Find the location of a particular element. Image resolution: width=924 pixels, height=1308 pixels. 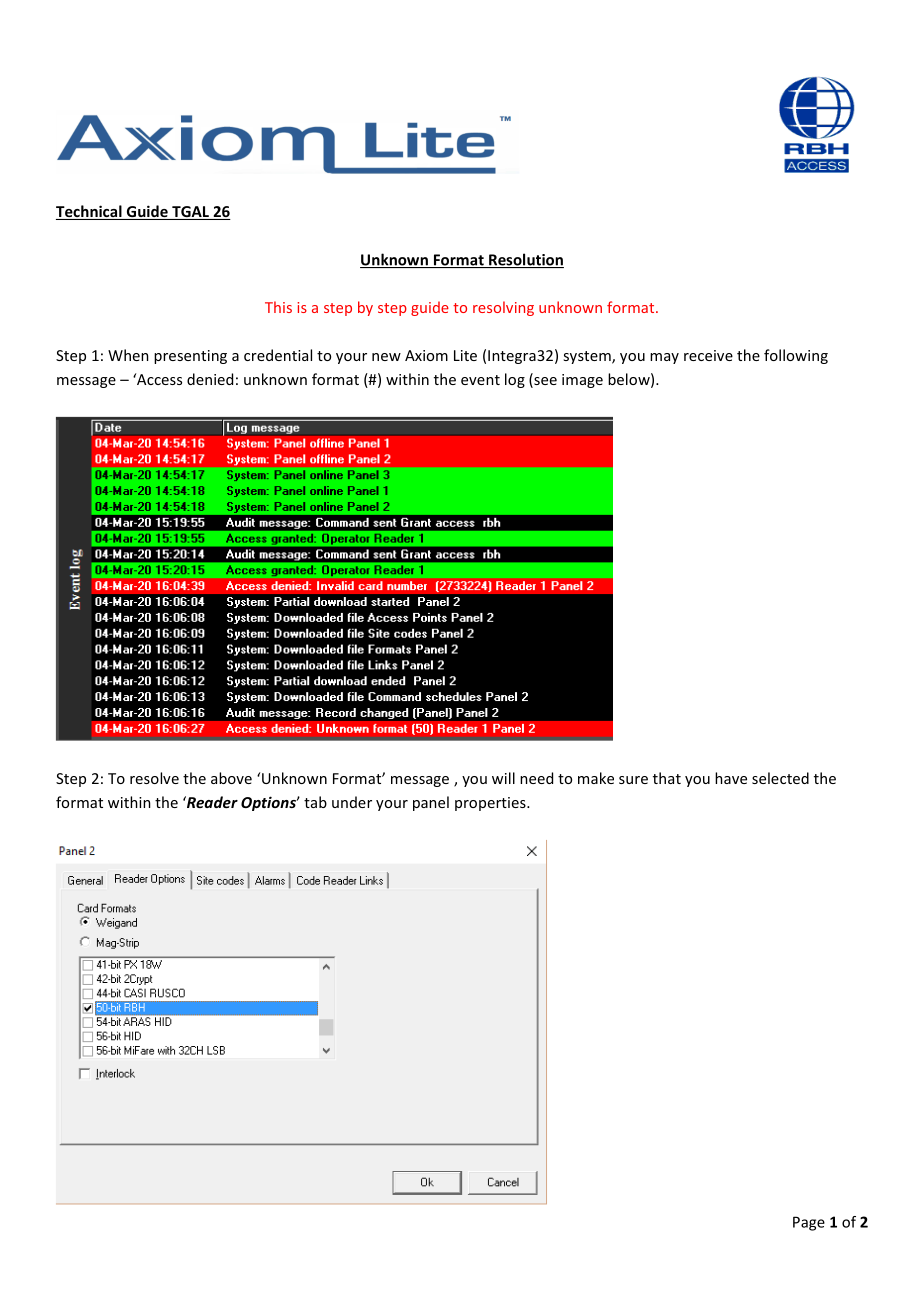

have is located at coordinates (731, 778).
